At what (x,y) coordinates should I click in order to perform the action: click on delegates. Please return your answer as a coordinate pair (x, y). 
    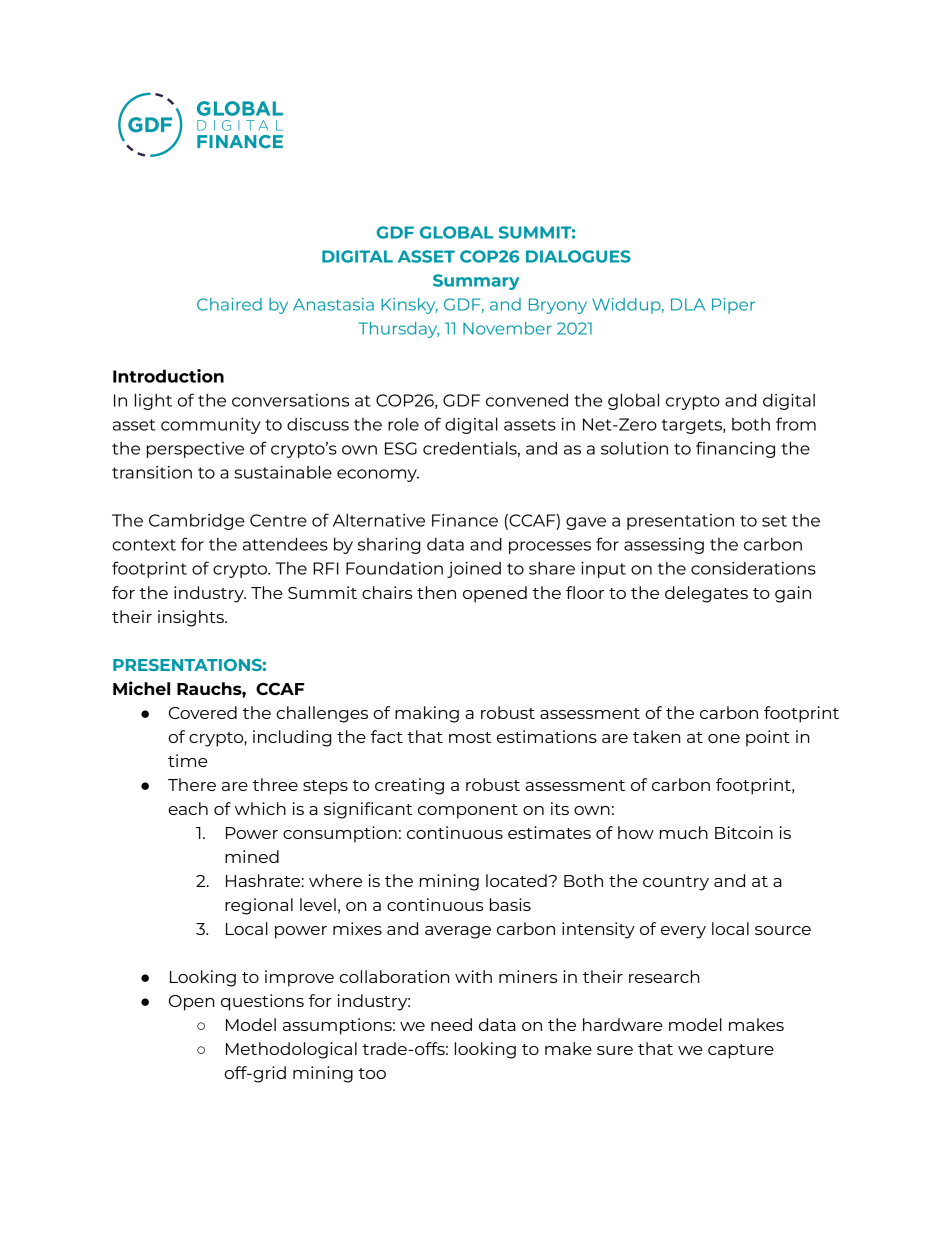
    Looking at the image, I should click on (706, 594).
